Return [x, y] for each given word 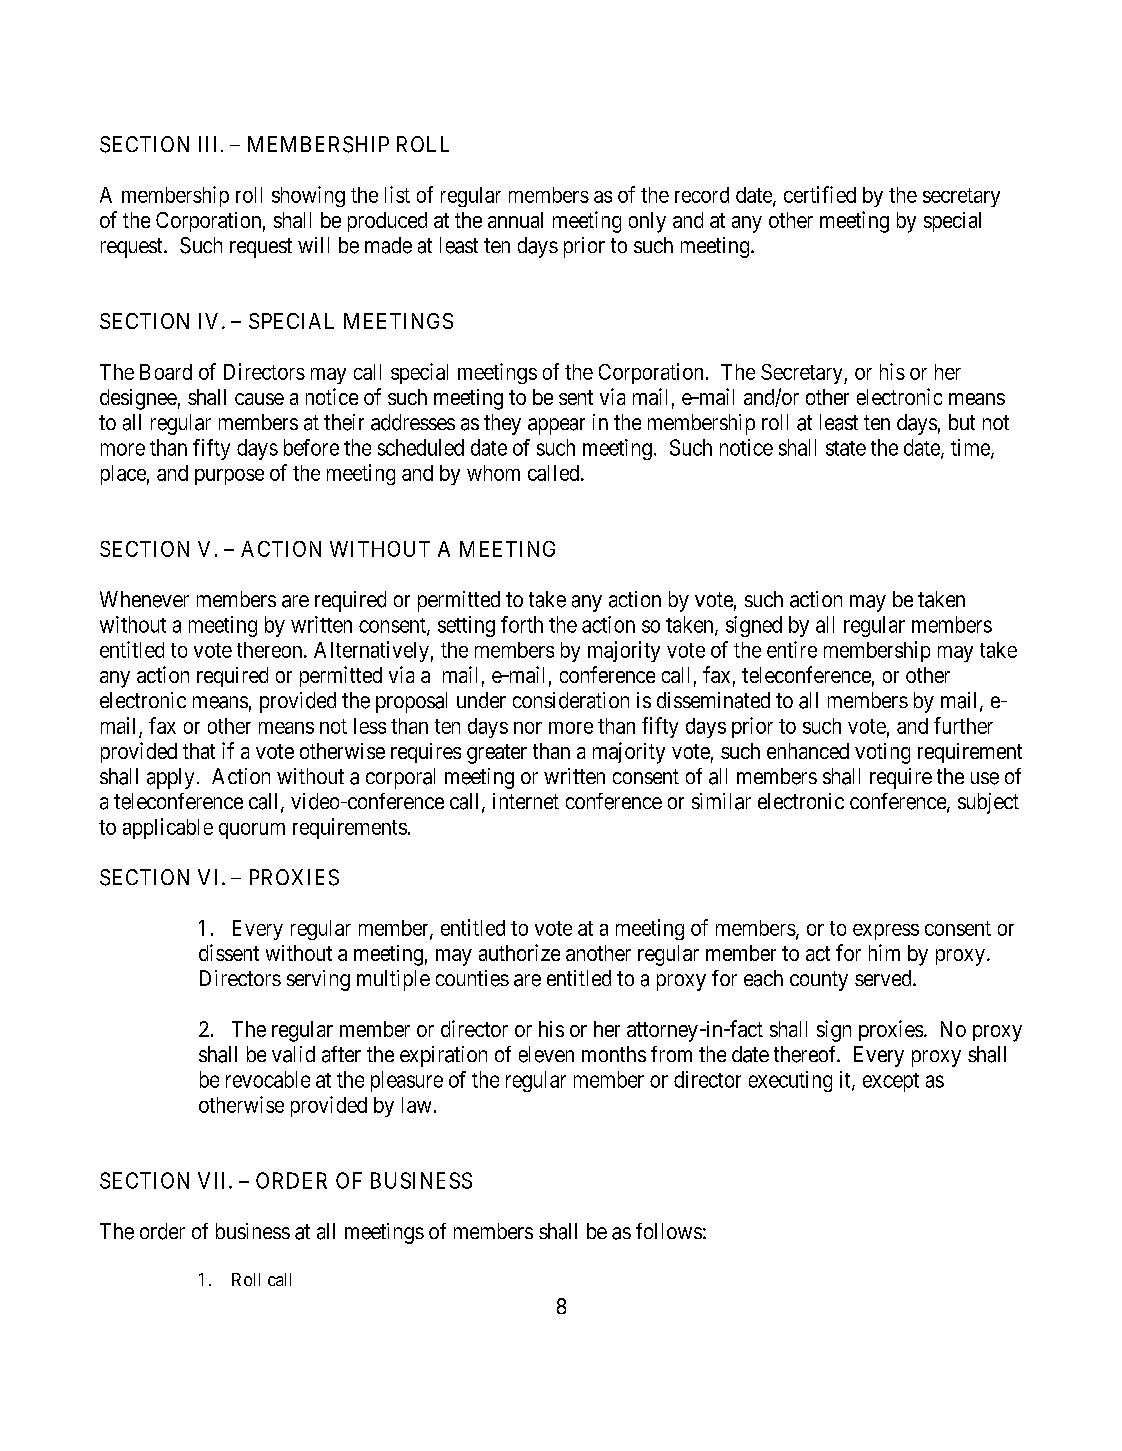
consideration [571, 700]
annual [515, 220]
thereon [271, 650]
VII [214, 1180]
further [963, 725]
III [207, 144]
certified [820, 194]
